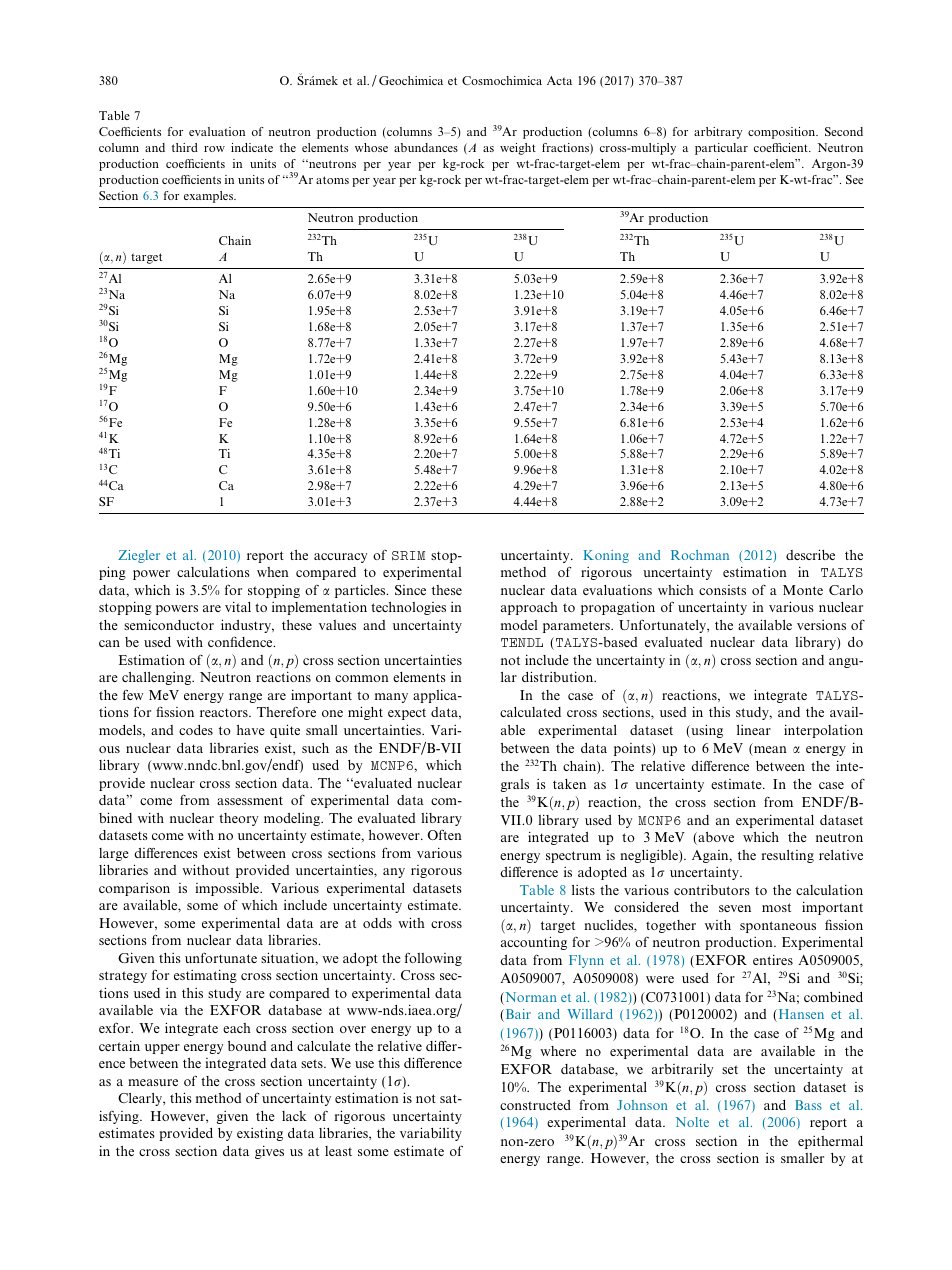 The image size is (952, 1270). I want to click on constructed, so click(535, 1105).
